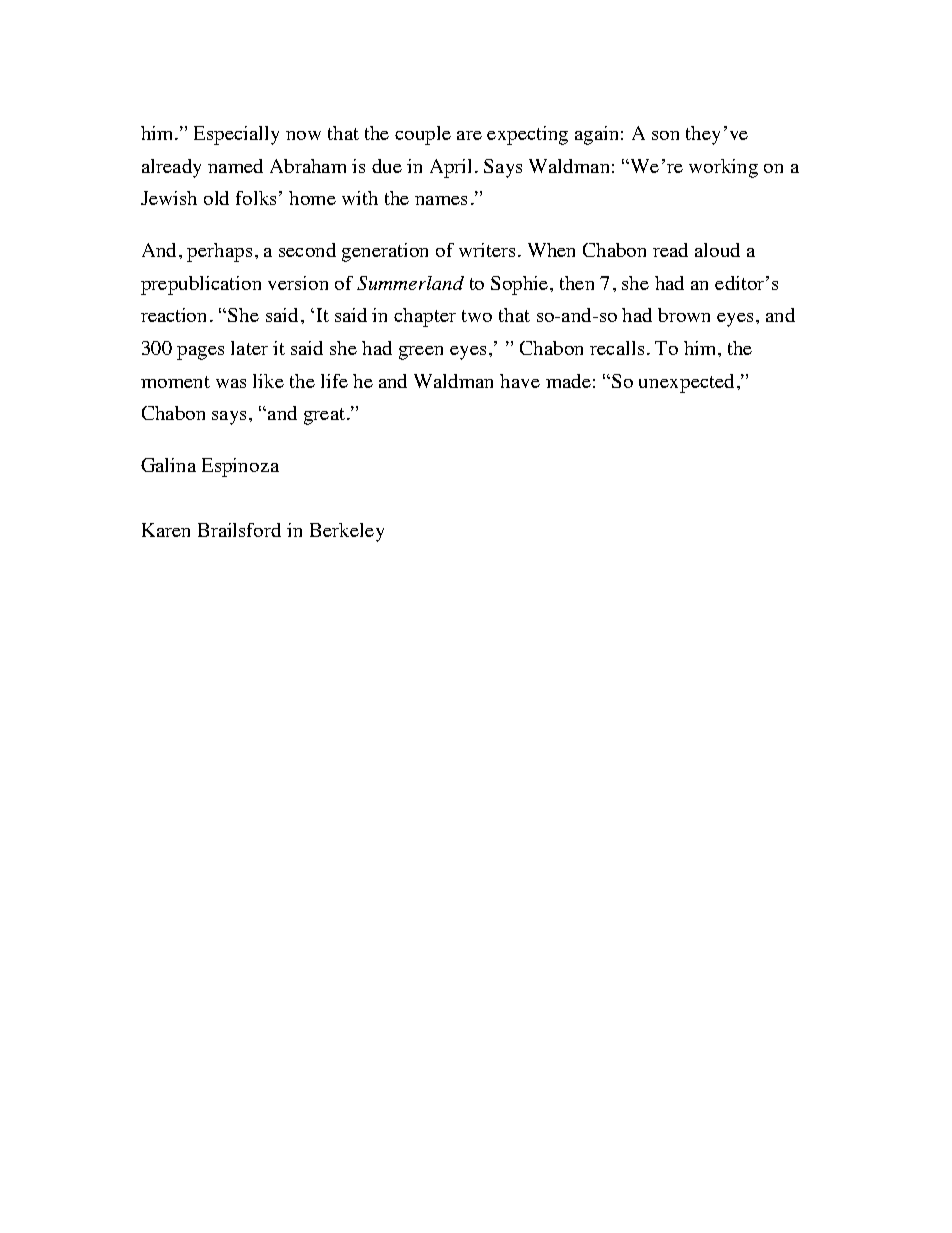 This document has height=1233, width=952. What do you see at coordinates (239, 530) in the document?
I see `Brailsford` at bounding box center [239, 530].
